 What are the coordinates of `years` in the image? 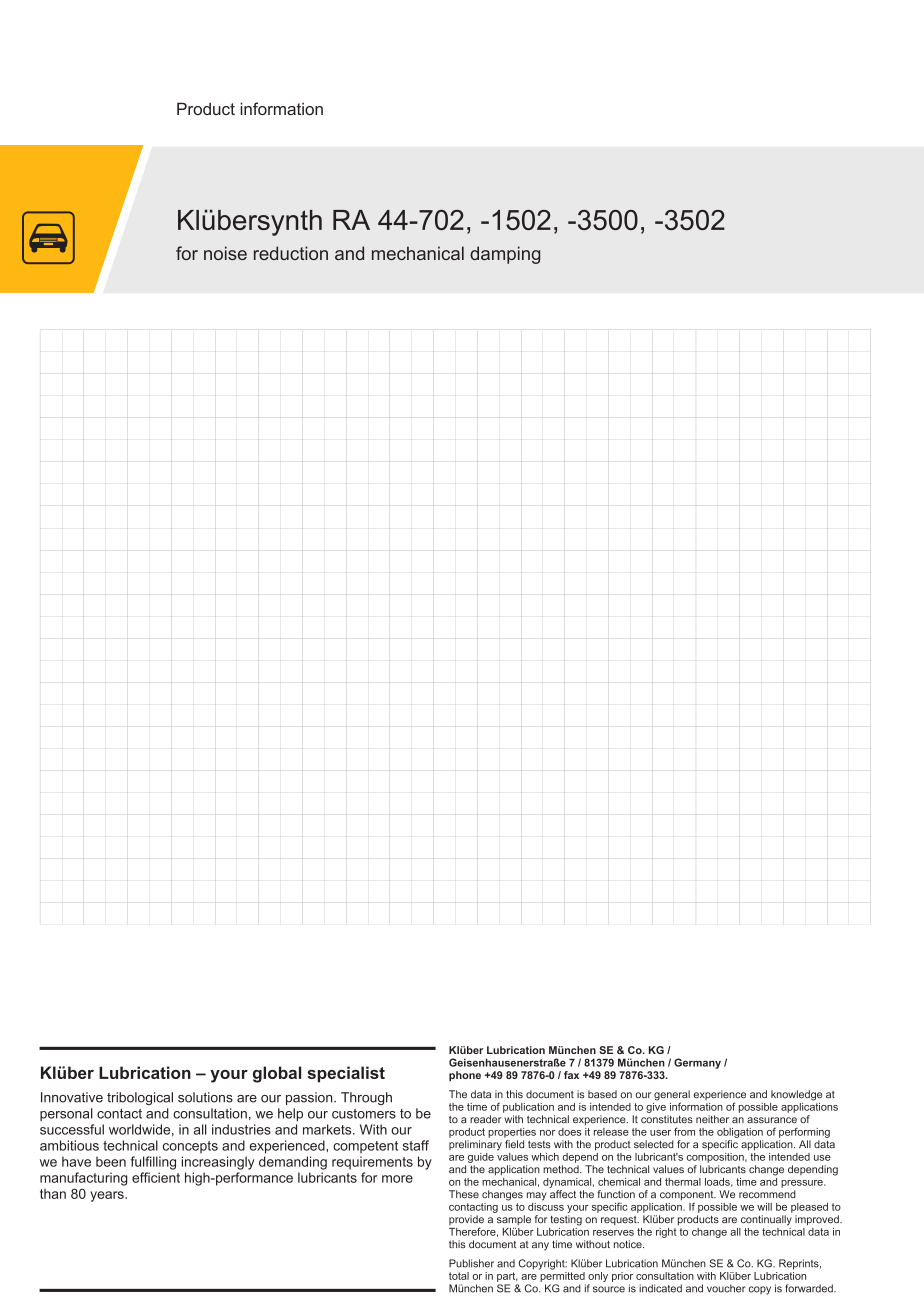 It's located at (108, 1196).
